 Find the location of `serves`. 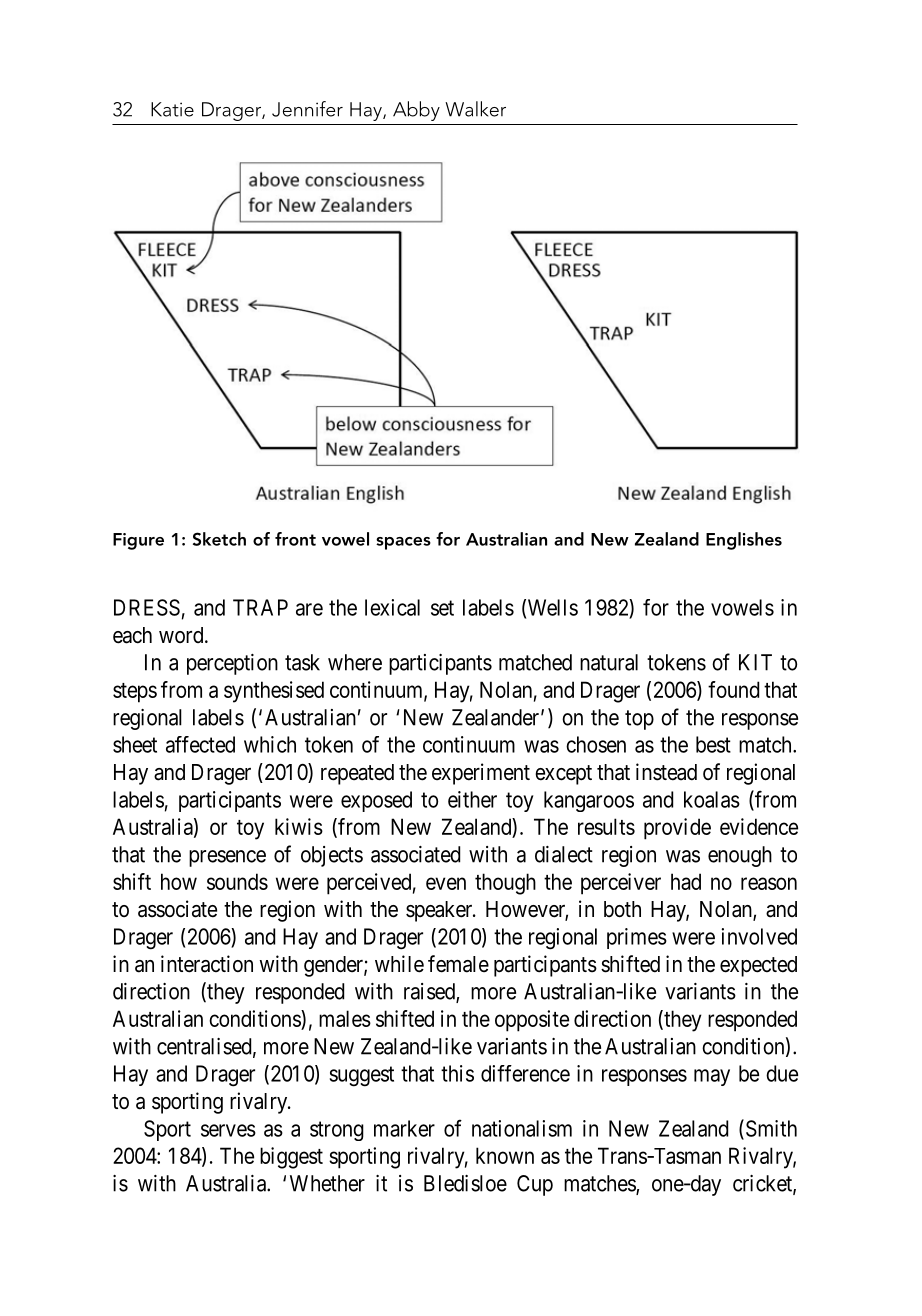

serves is located at coordinates (228, 1130).
